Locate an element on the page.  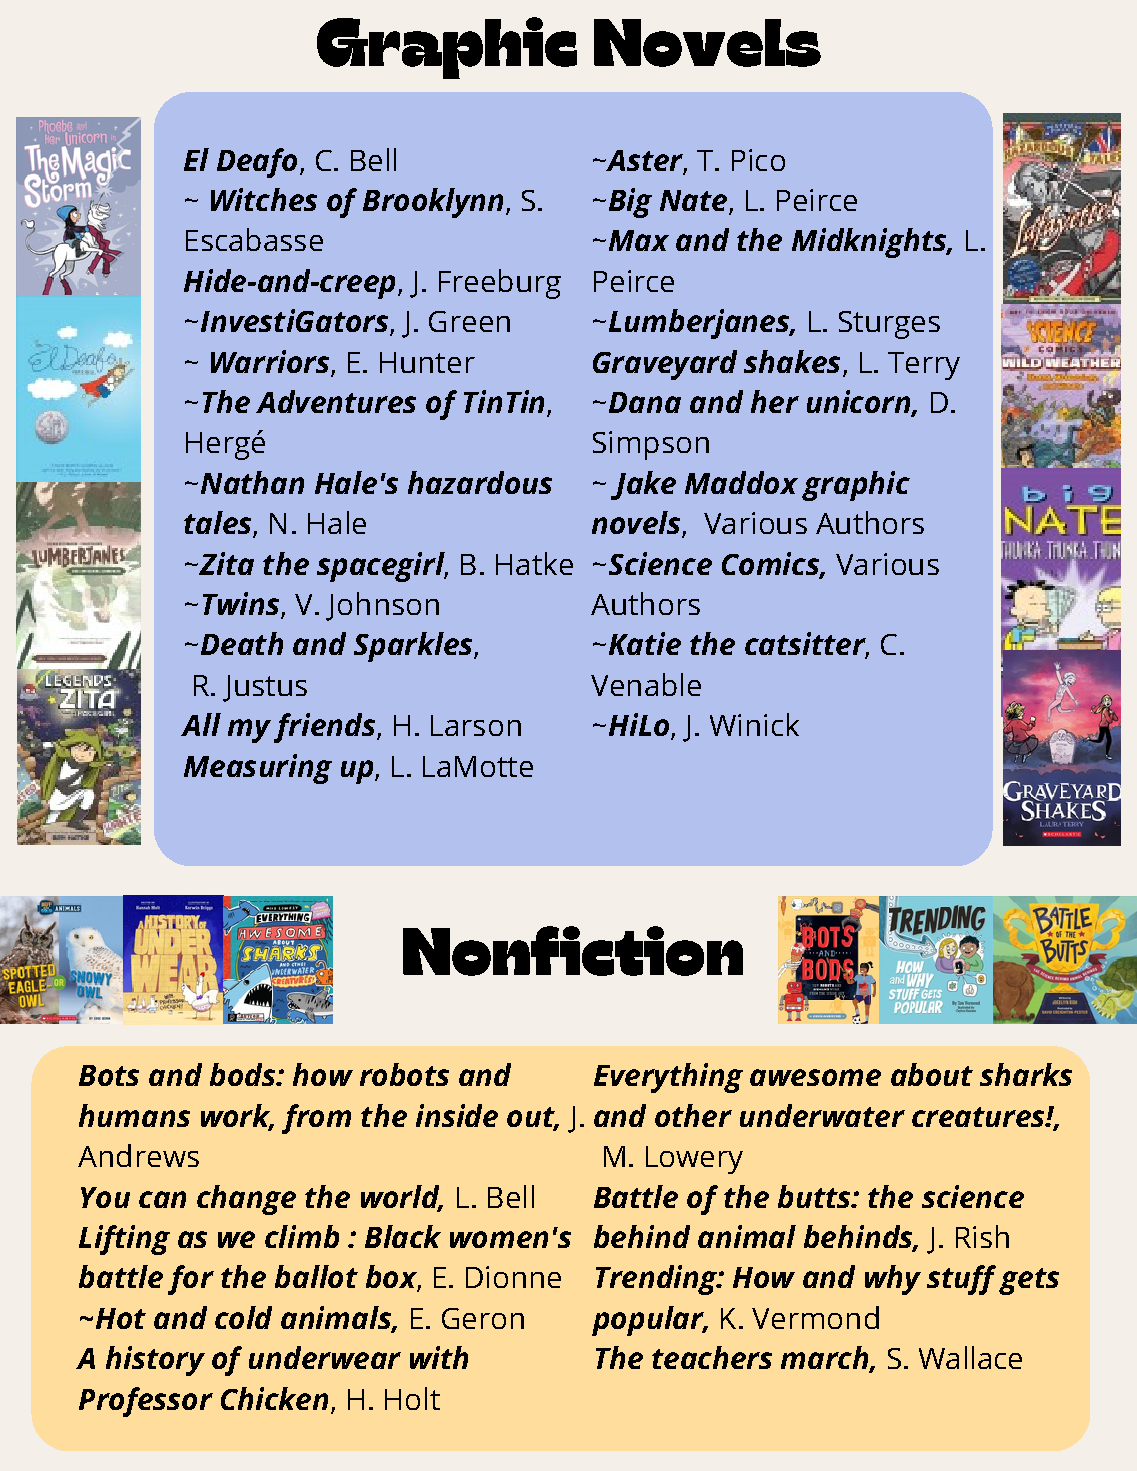
history is located at coordinates (155, 1361).
